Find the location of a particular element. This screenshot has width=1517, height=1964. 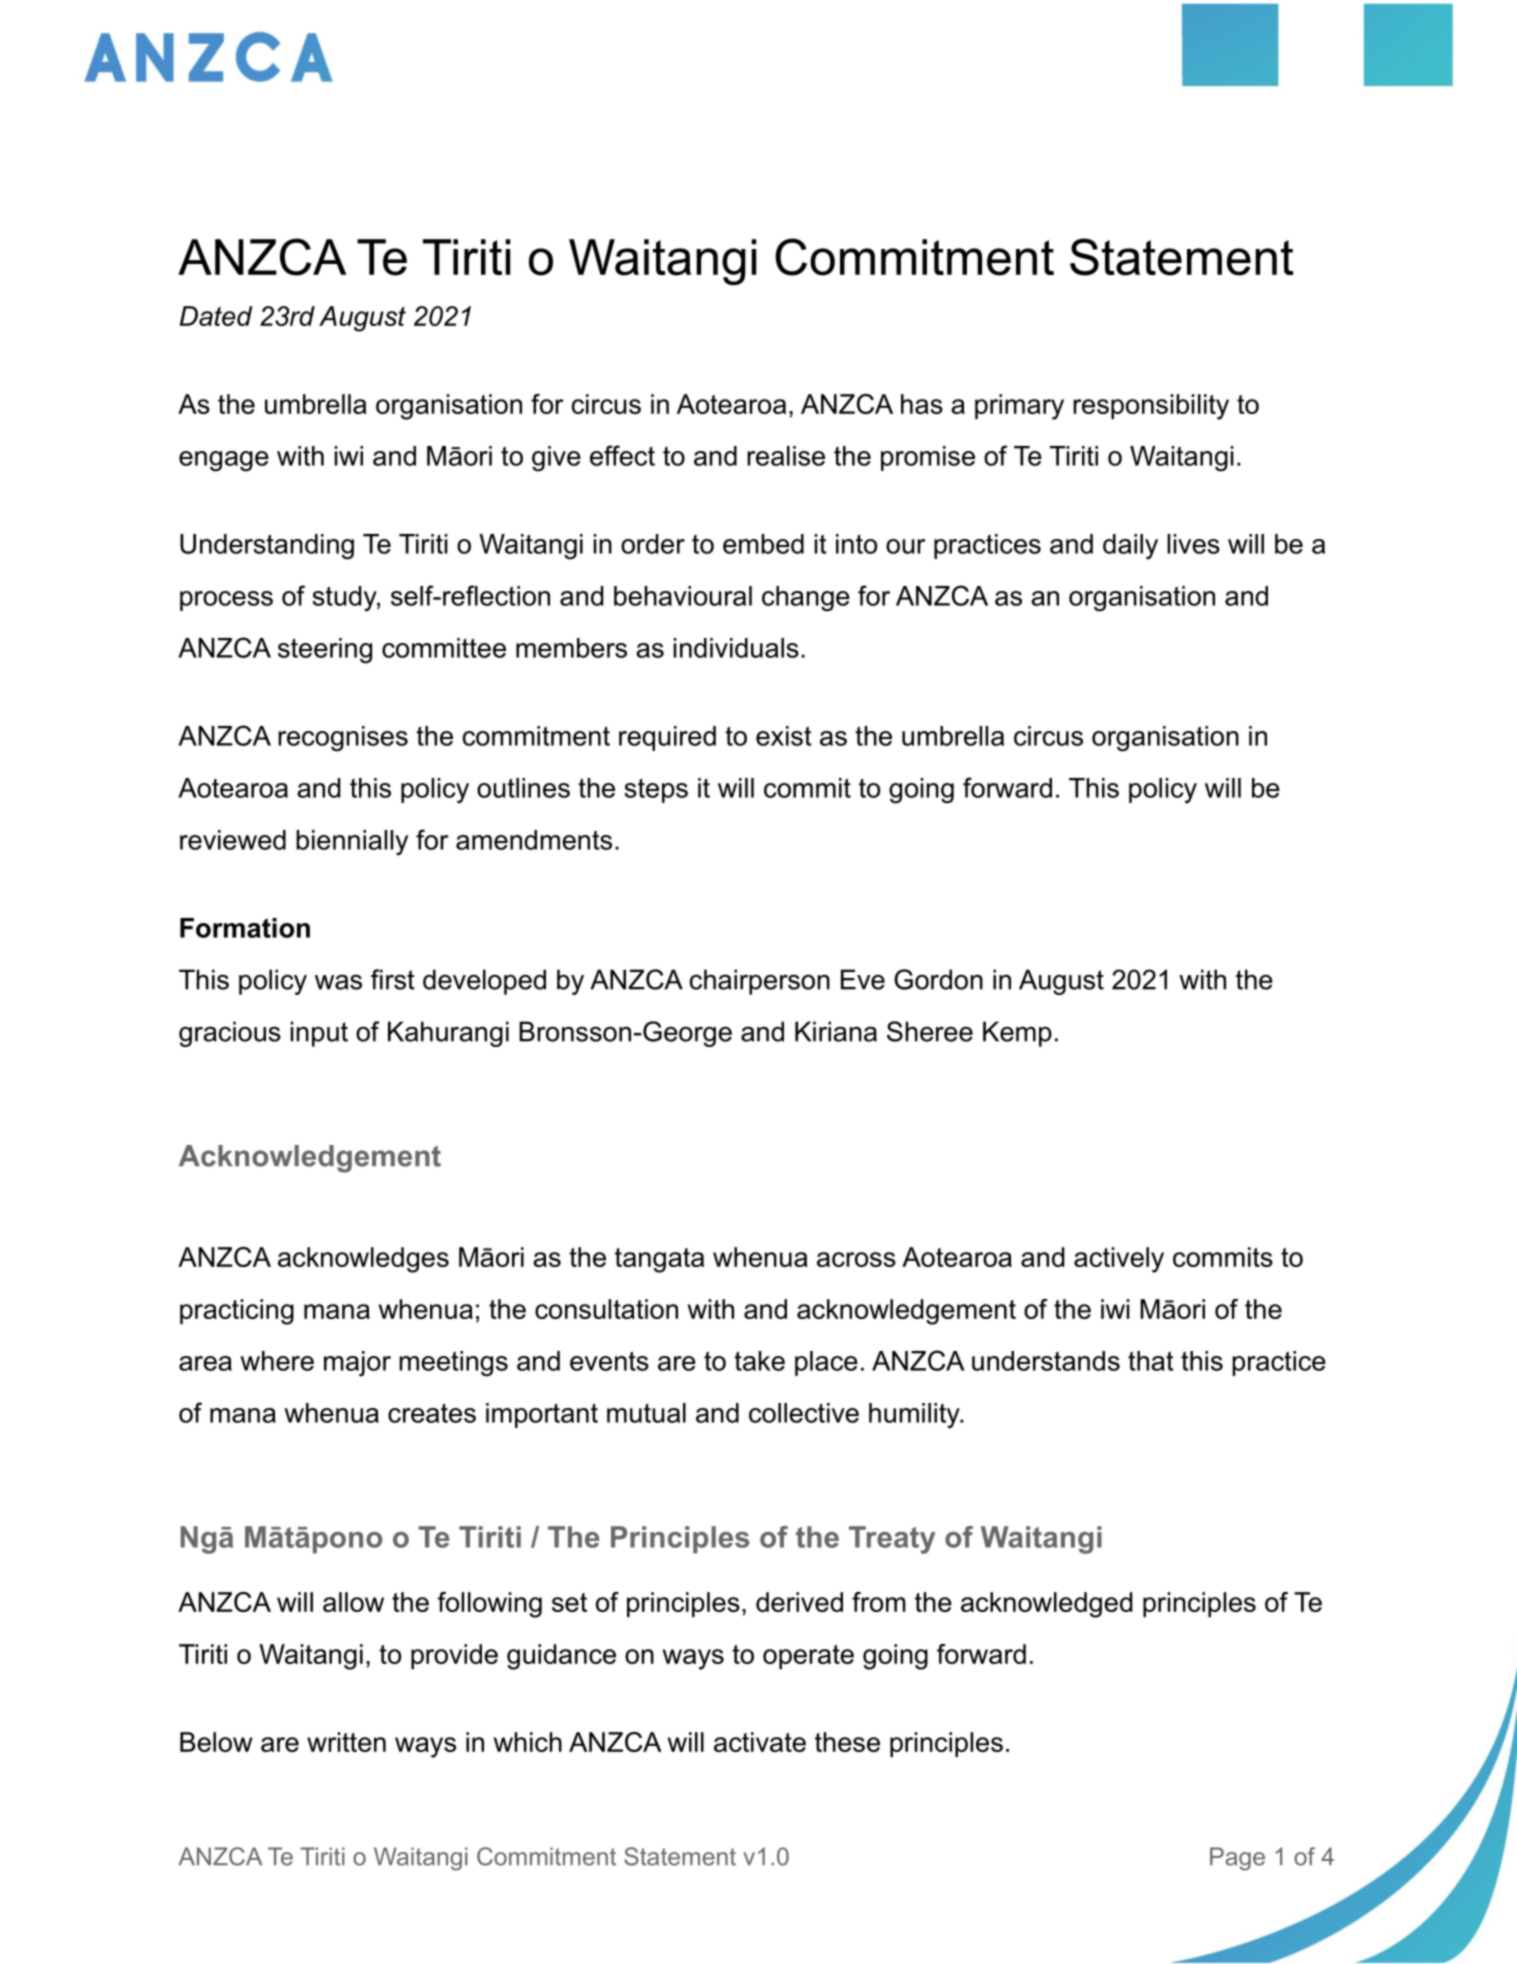

mutual is located at coordinates (646, 1413).
